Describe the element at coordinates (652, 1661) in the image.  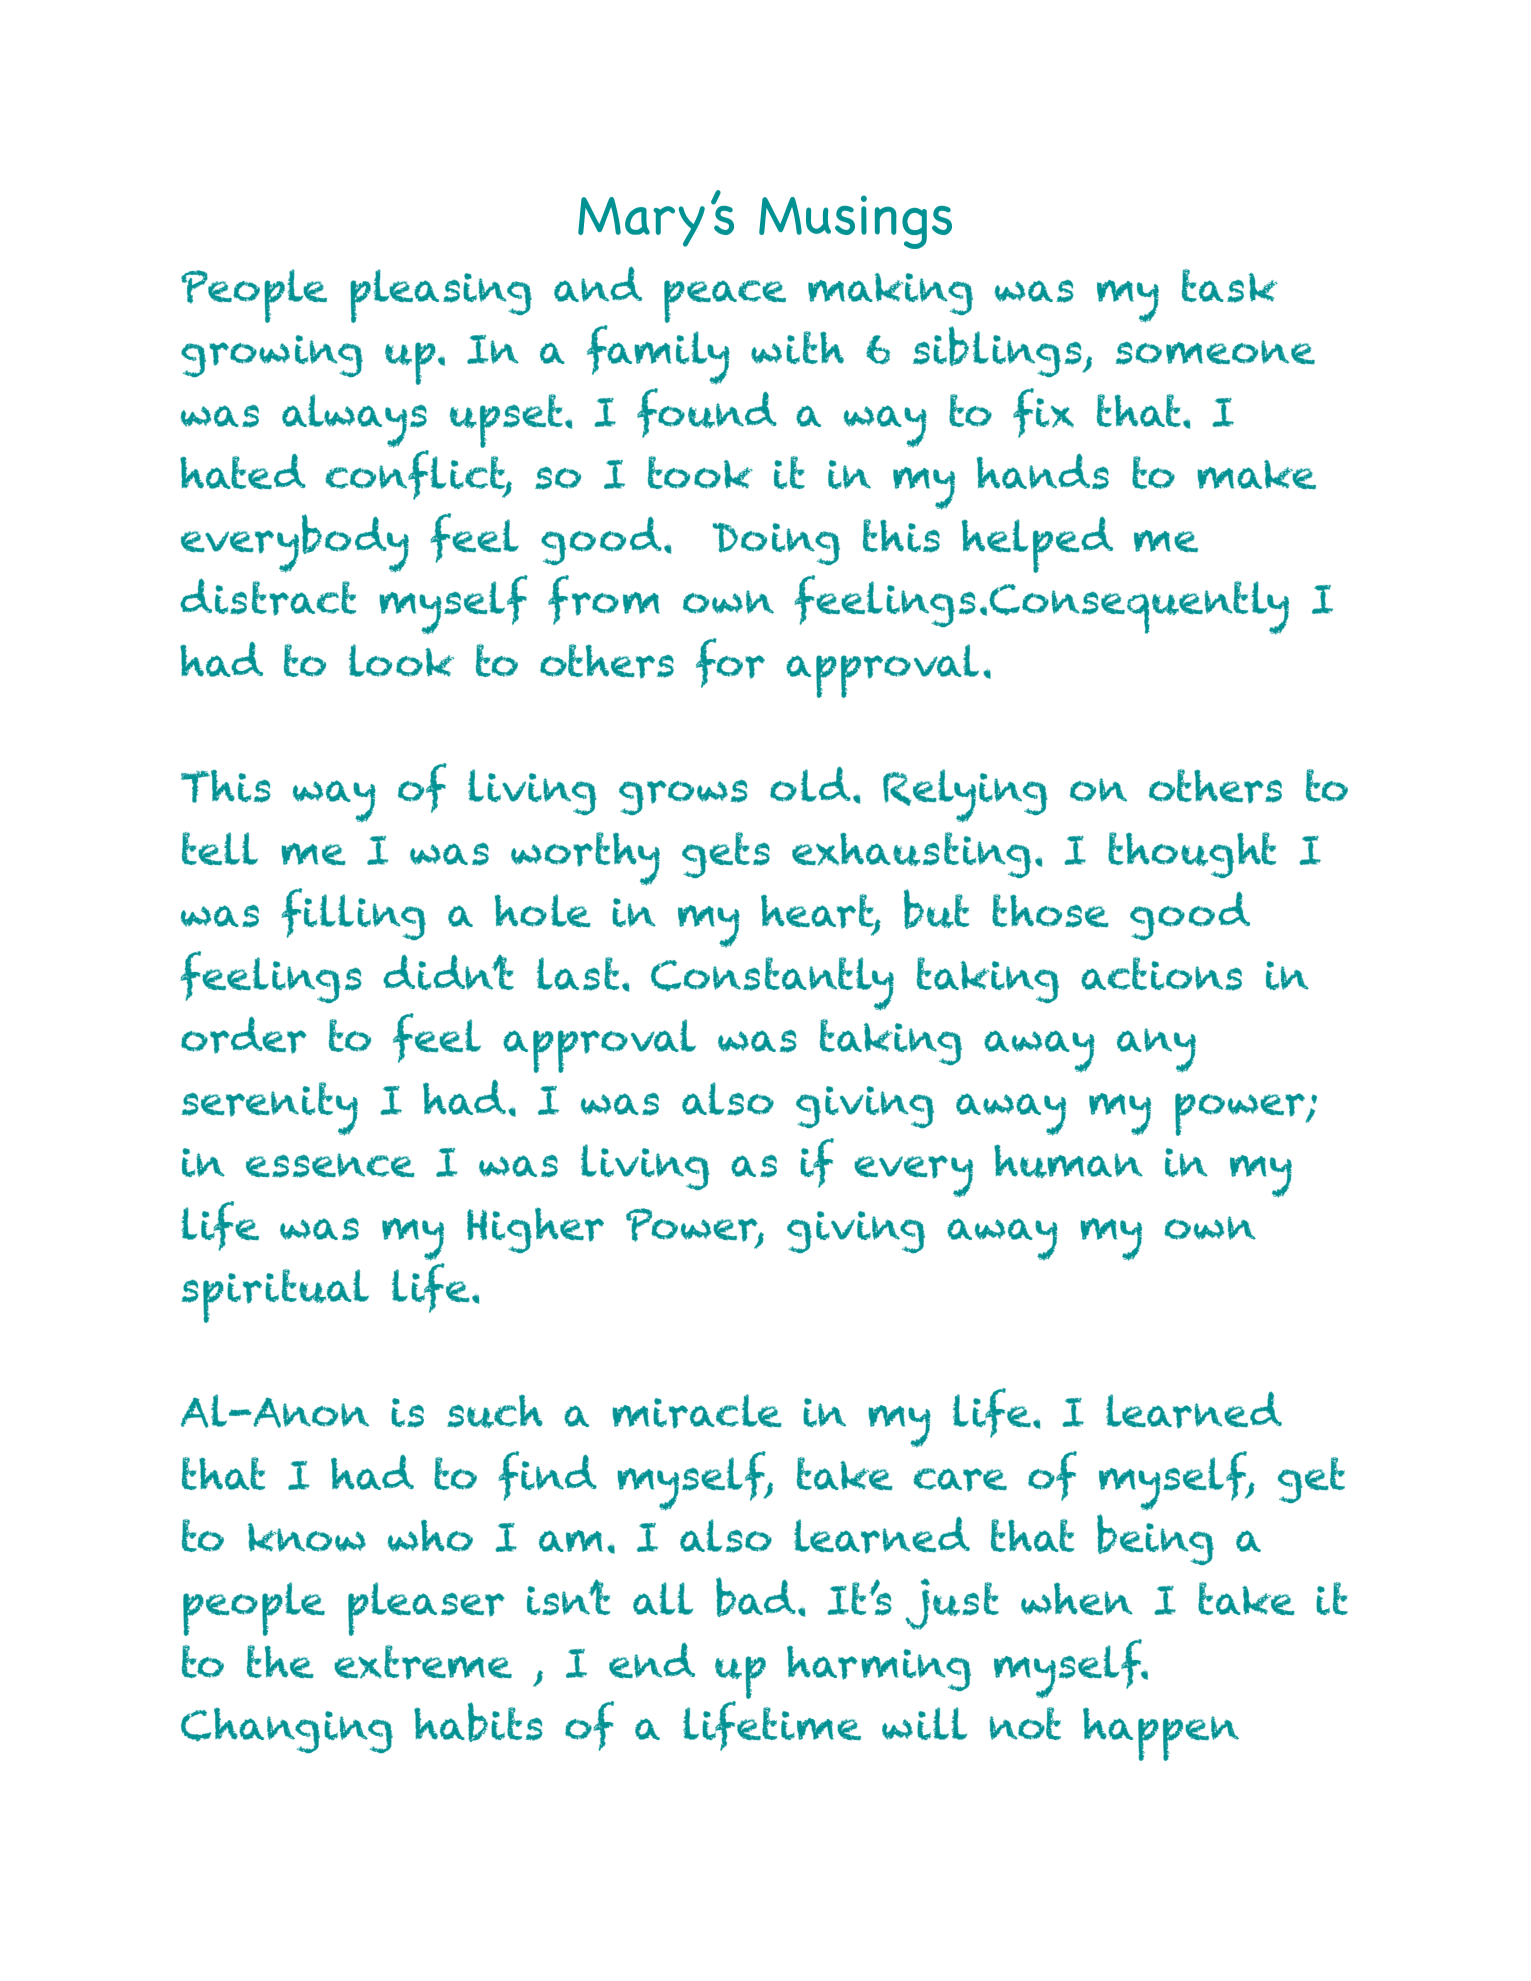
I see `end` at that location.
